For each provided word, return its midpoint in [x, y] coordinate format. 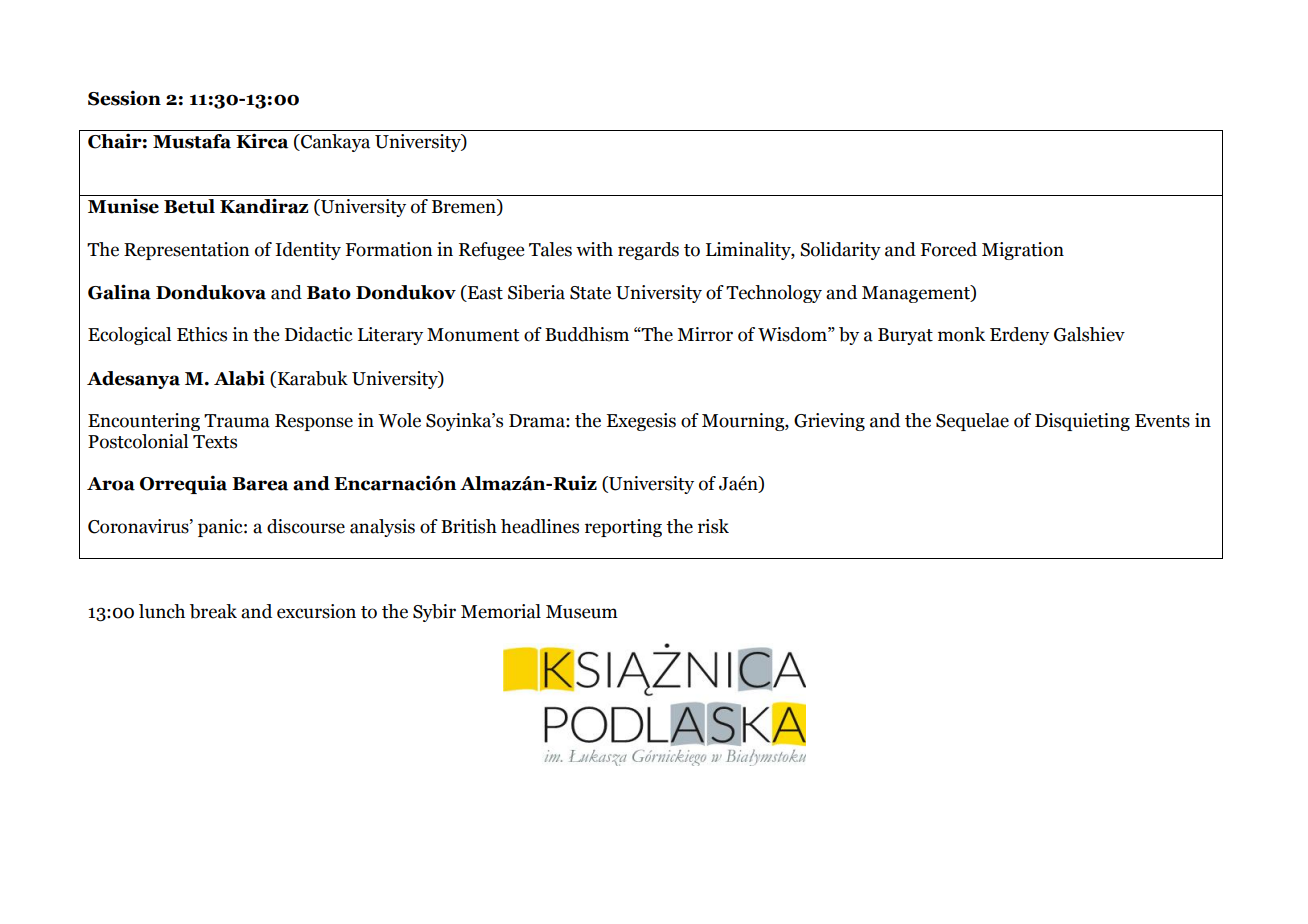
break [213, 611]
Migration [1023, 251]
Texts [215, 442]
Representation [186, 251]
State [590, 293]
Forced [949, 249]
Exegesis [641, 422]
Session [124, 98]
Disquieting [1082, 422]
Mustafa [192, 141]
